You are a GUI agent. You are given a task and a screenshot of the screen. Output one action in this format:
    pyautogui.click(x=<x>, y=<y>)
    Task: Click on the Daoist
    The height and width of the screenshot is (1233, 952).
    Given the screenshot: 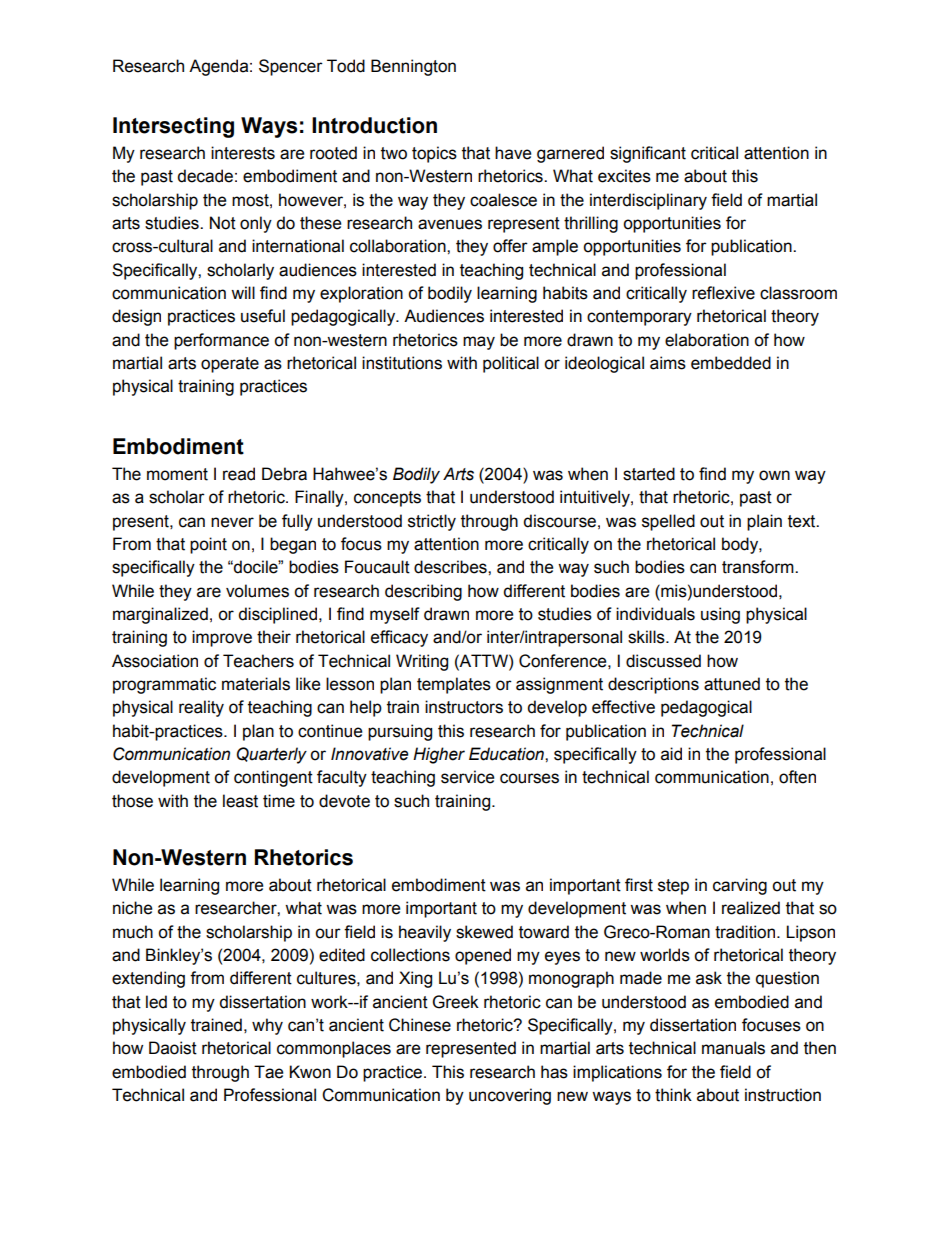 What is the action you would take?
    pyautogui.click(x=173, y=1048)
